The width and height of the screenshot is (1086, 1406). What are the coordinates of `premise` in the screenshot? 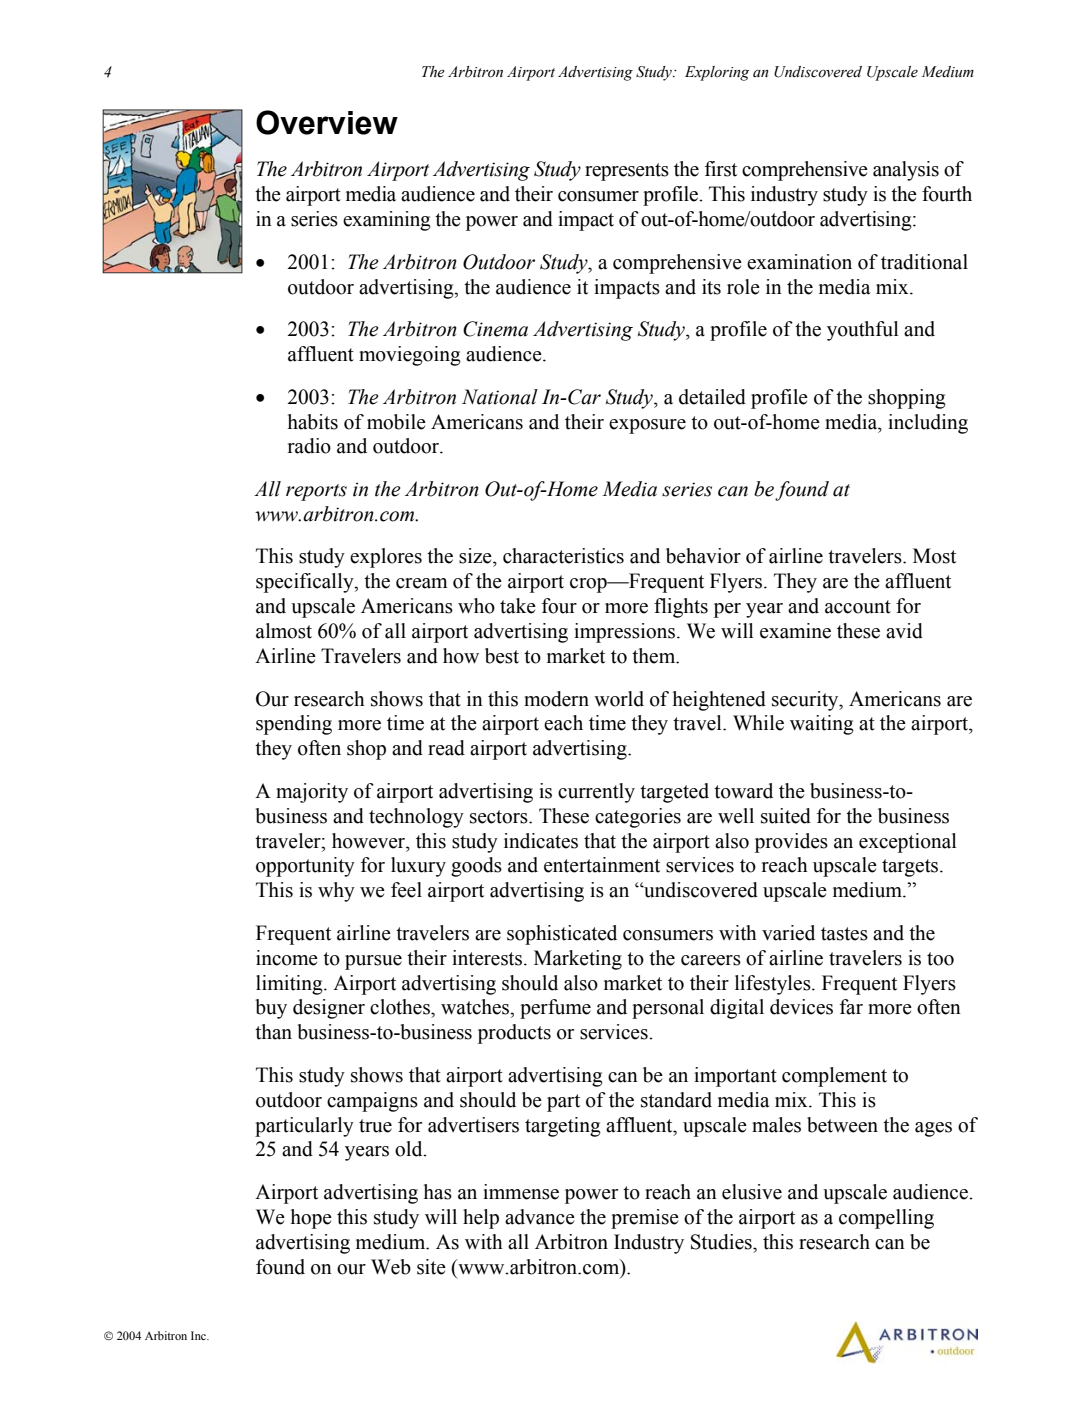 It's located at (645, 1219).
